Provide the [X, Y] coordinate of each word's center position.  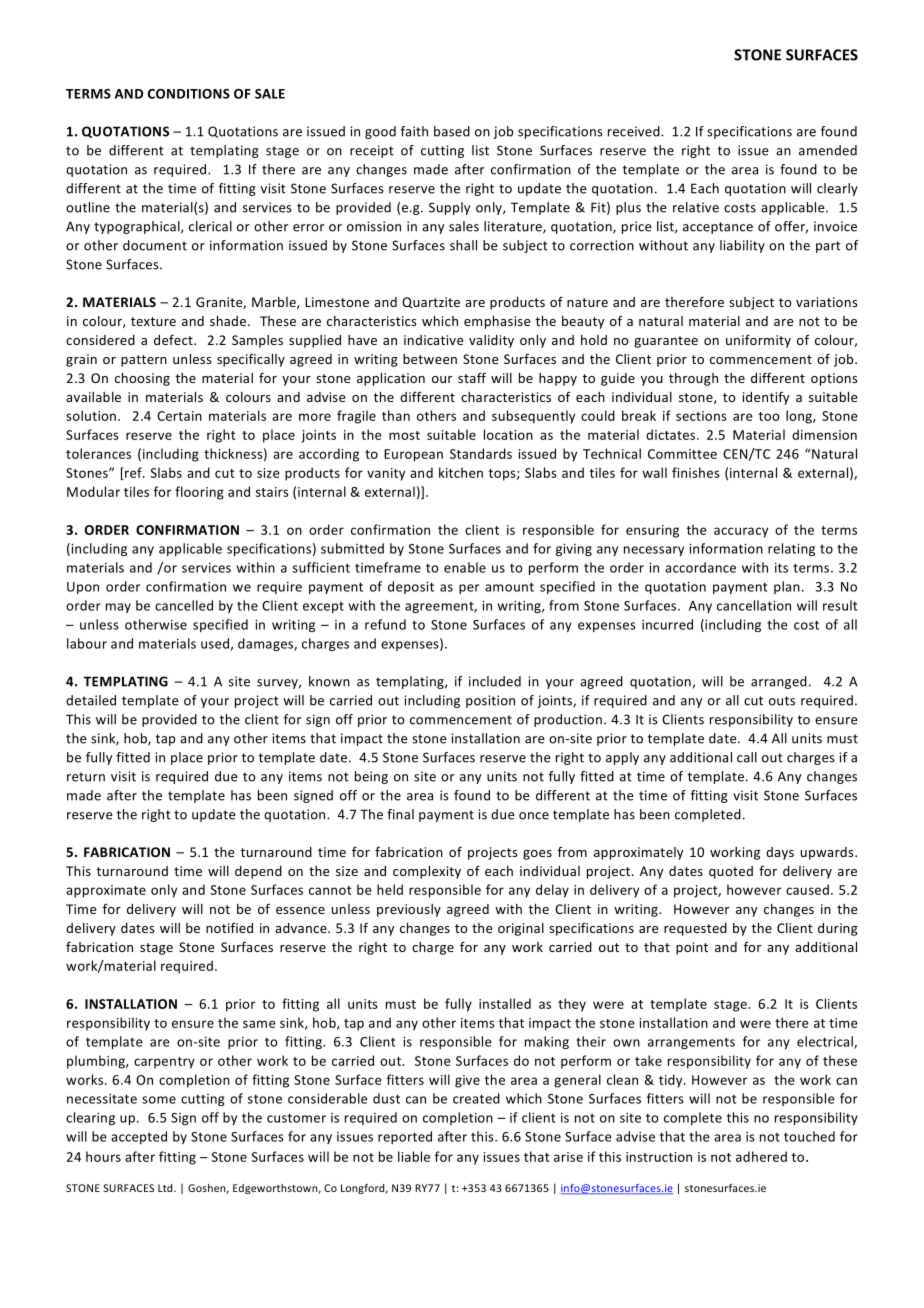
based [452, 131]
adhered [761, 1156]
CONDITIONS [189, 94]
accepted [139, 1137]
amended [828, 150]
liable [414, 1156]
